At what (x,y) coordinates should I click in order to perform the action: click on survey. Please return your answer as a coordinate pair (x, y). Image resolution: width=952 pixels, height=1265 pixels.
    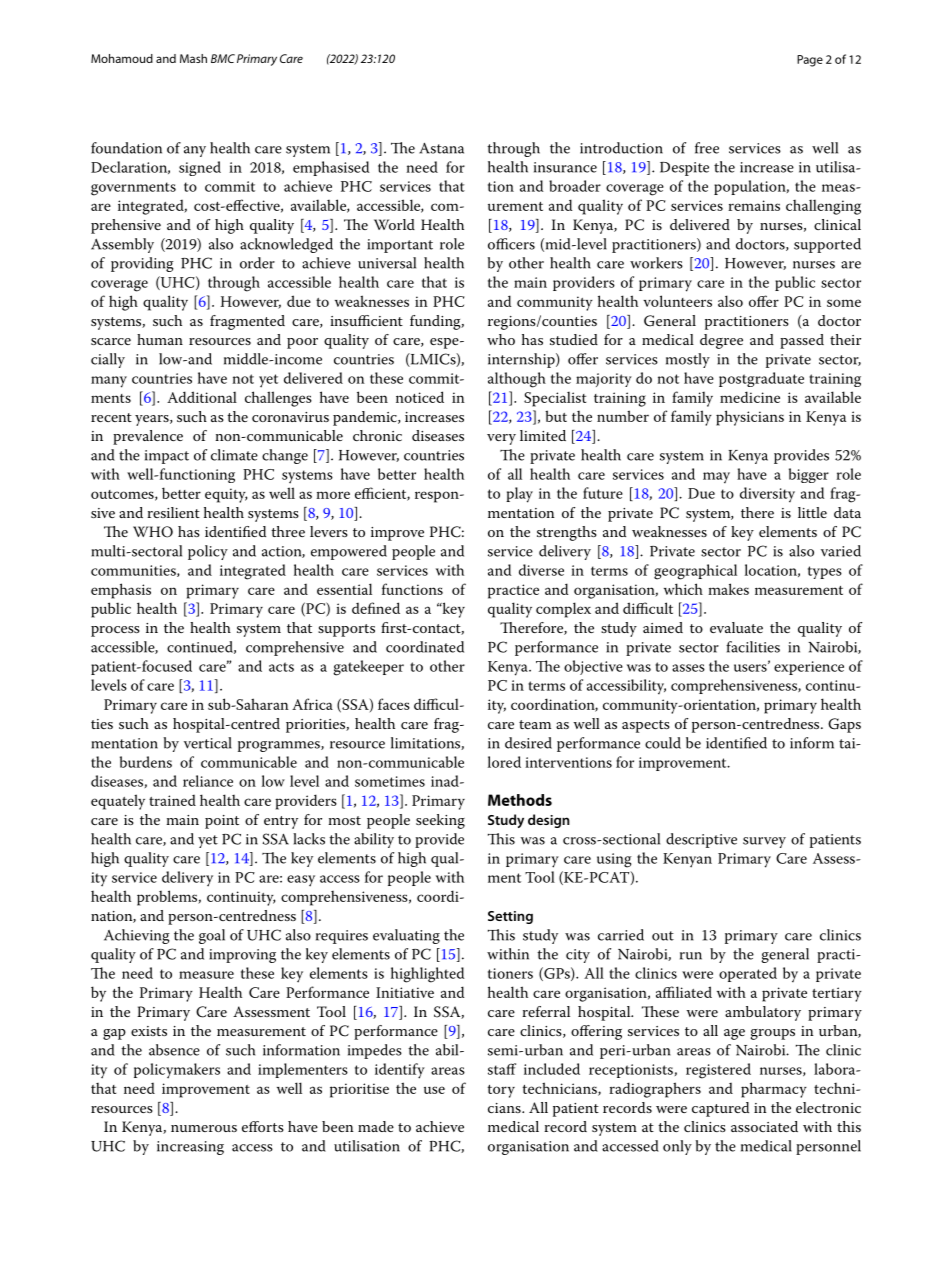
    Looking at the image, I should click on (764, 842).
